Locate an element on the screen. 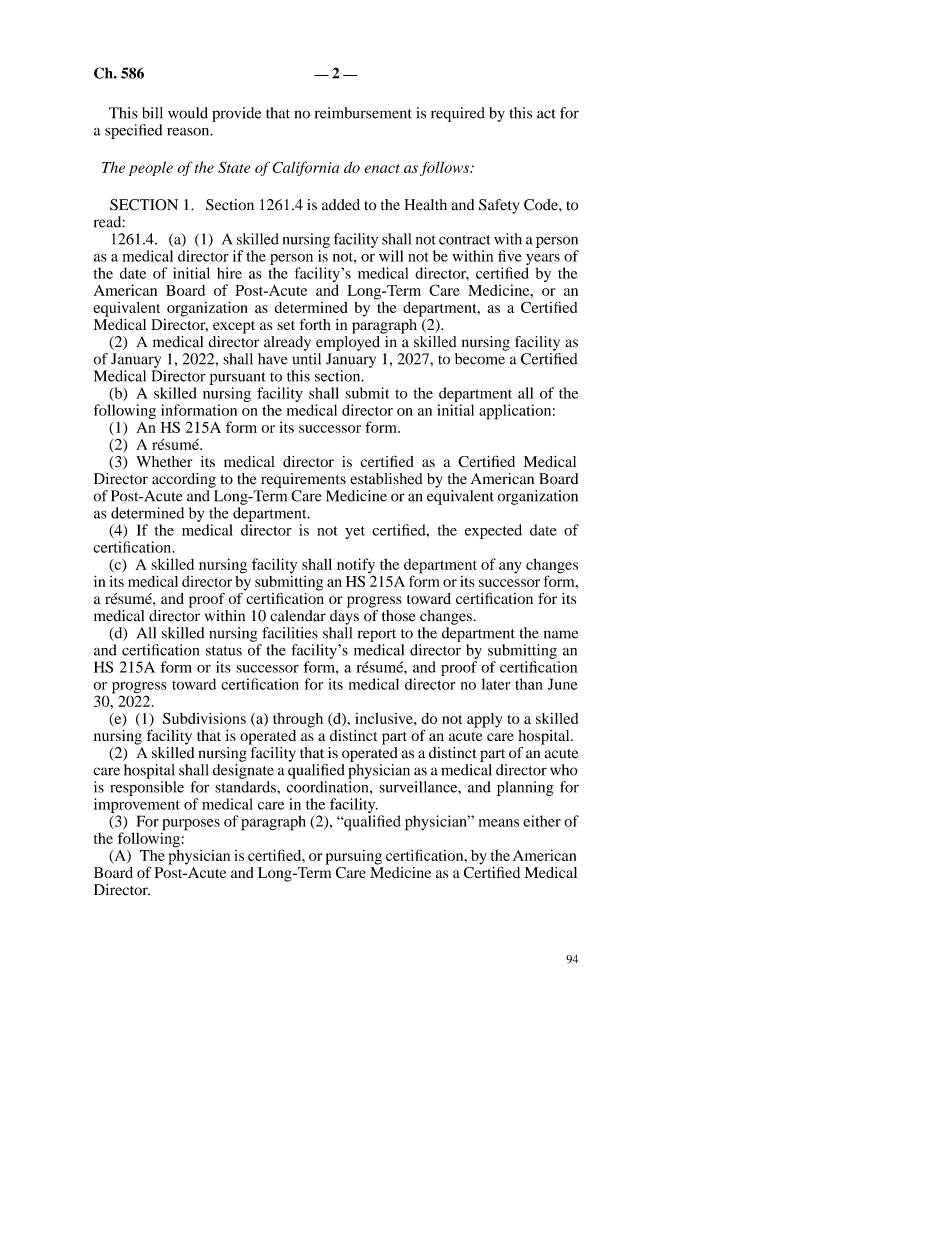  purposes is located at coordinates (190, 826).
